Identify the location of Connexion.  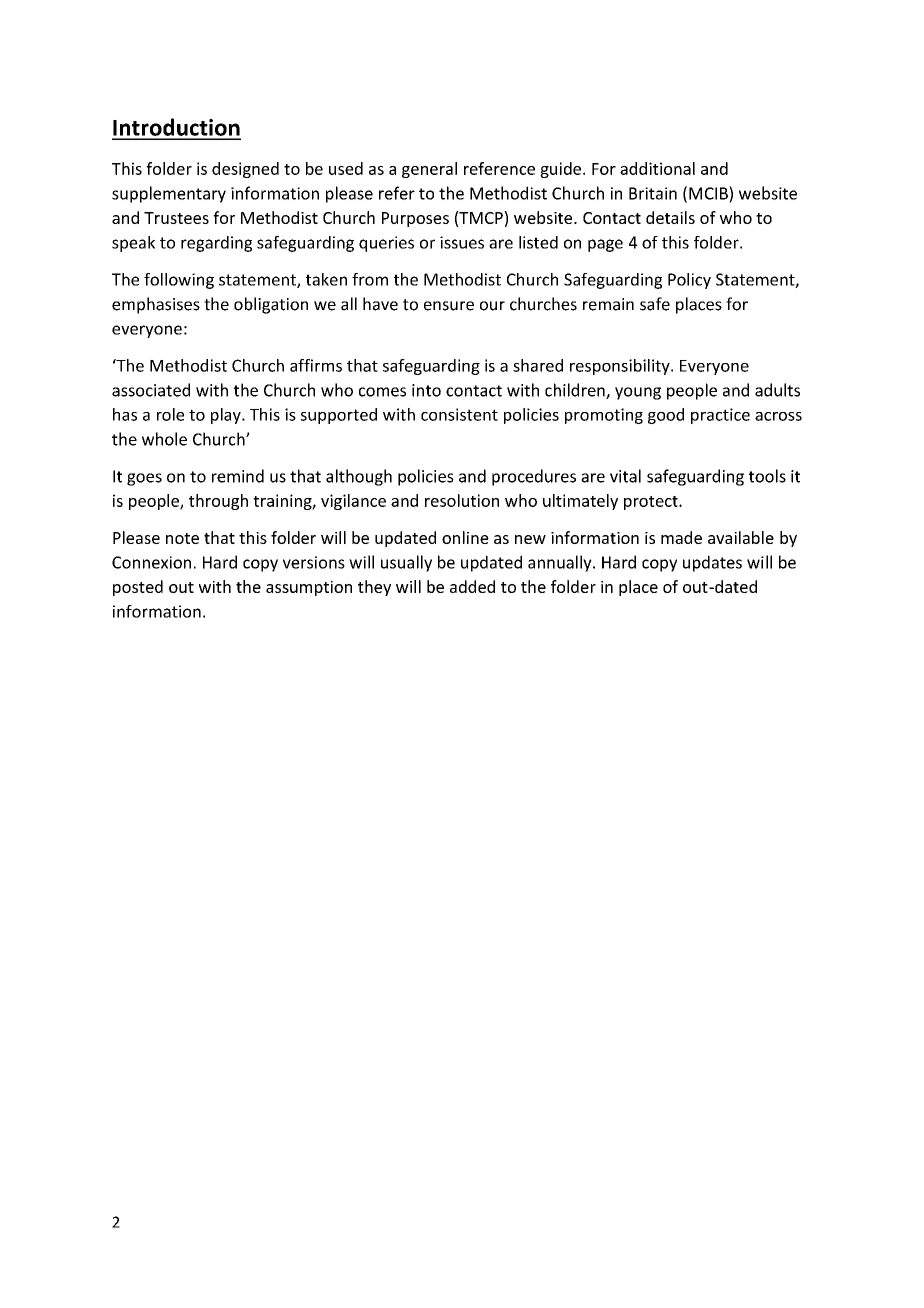
(151, 562).
